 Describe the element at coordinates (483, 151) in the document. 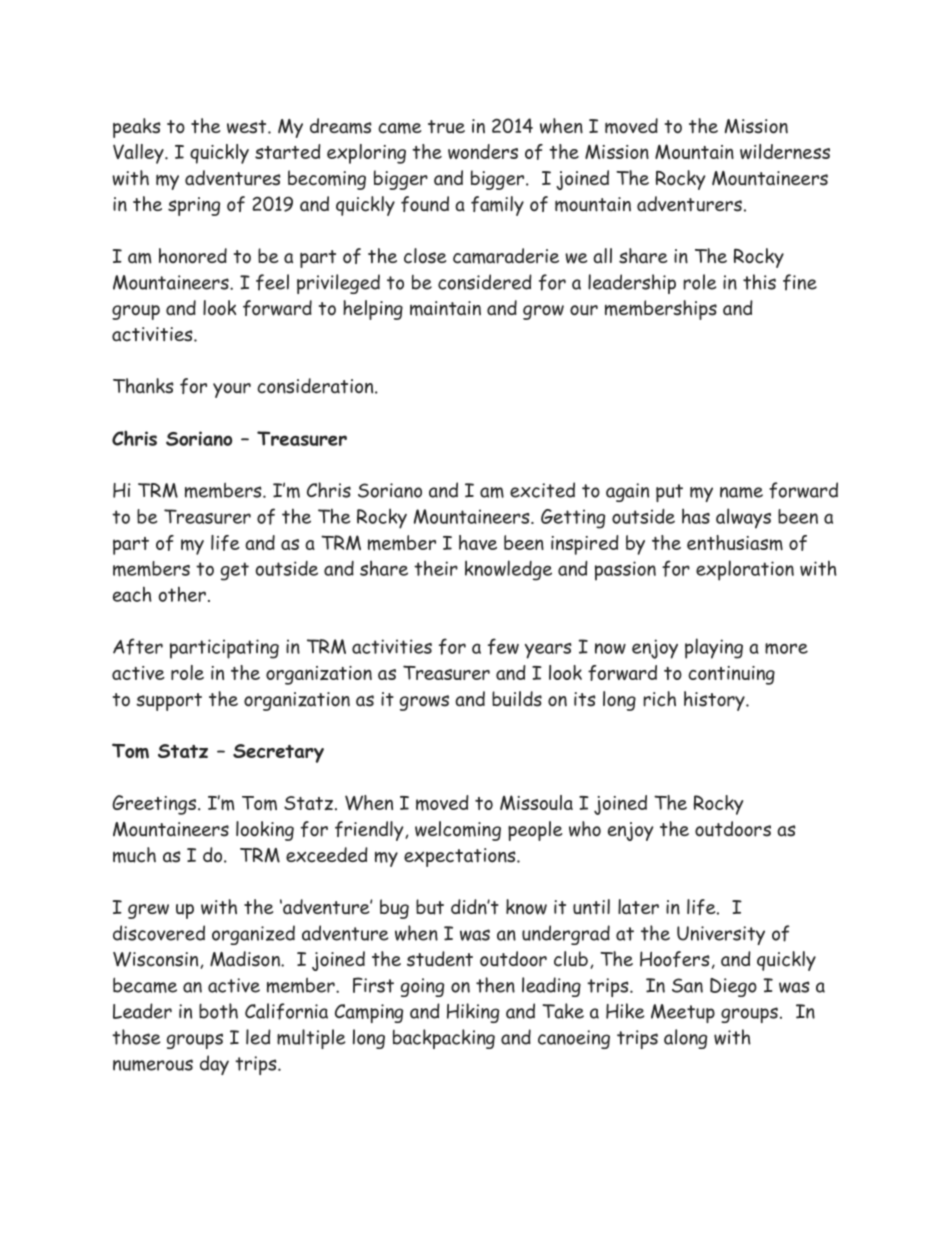

I see `wonders` at that location.
